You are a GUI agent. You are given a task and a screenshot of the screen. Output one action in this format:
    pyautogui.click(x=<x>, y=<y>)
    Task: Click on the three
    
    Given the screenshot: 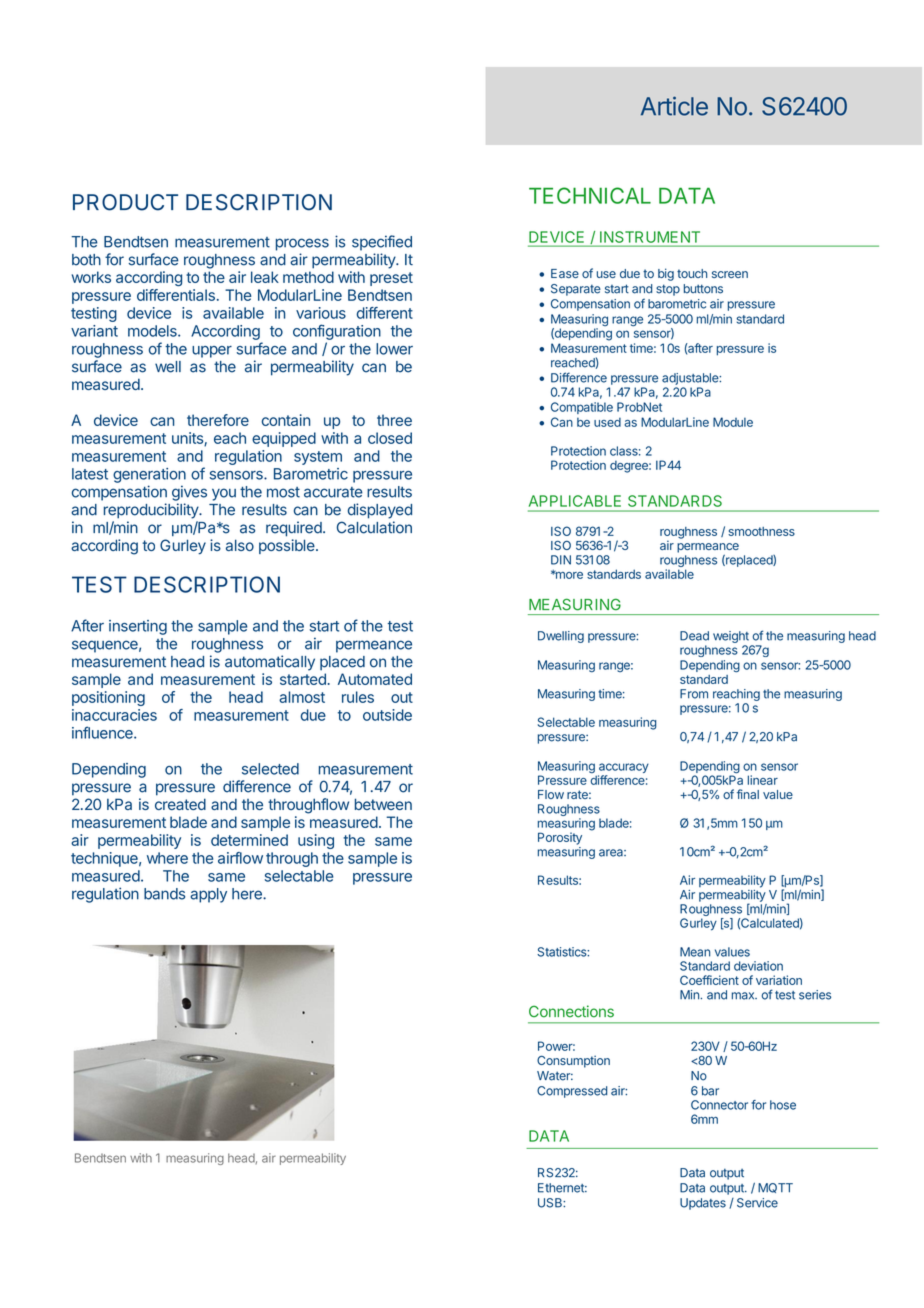 What is the action you would take?
    pyautogui.click(x=394, y=420)
